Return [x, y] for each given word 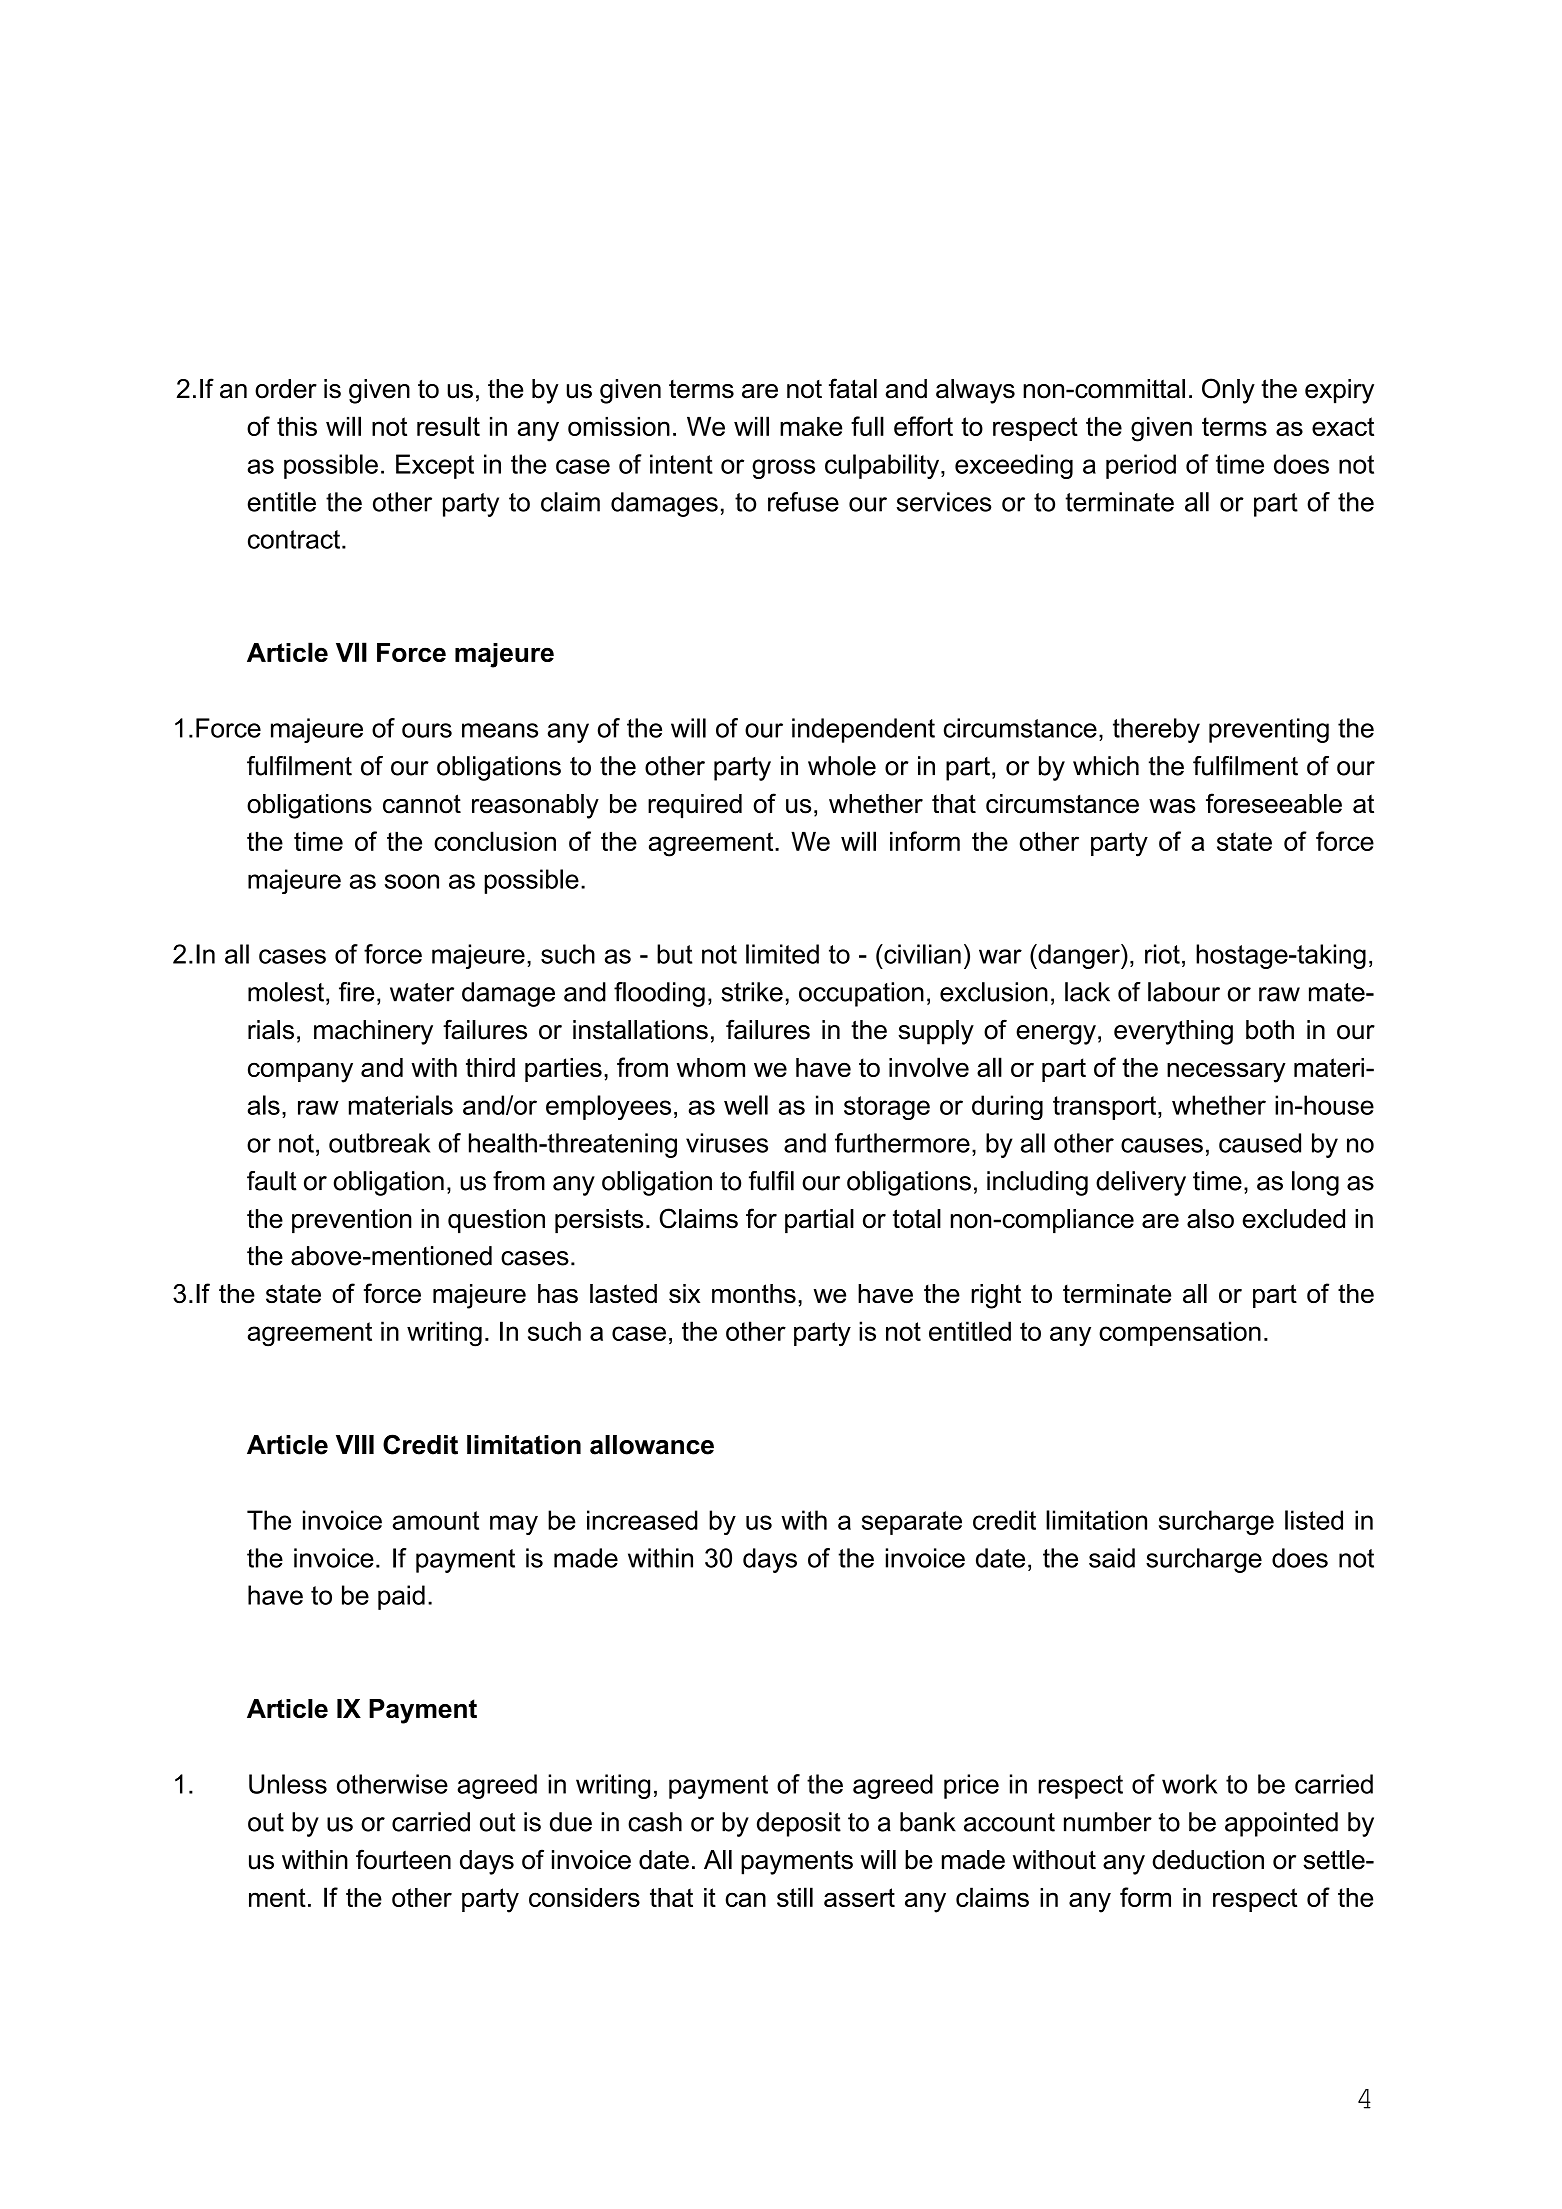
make [811, 426]
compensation [1180, 1333]
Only [1228, 391]
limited [782, 954]
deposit [799, 1824]
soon [412, 881]
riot [1162, 954]
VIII [355, 1444]
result [448, 426]
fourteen [403, 1859]
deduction [1208, 1860]
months [754, 1293]
